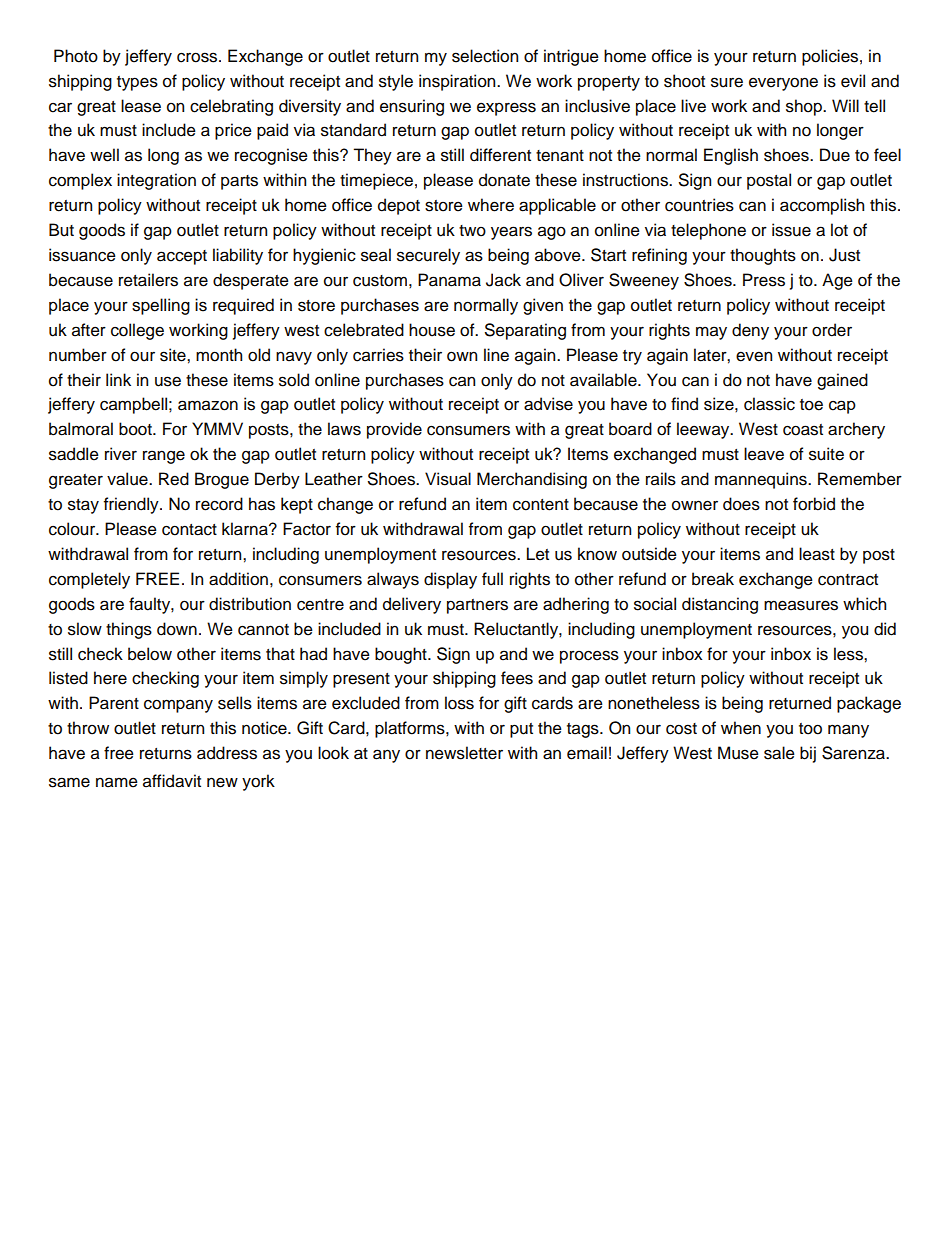 The width and height of the screenshot is (952, 1233). Describe the element at coordinates (137, 83) in the screenshot. I see `types` at that location.
